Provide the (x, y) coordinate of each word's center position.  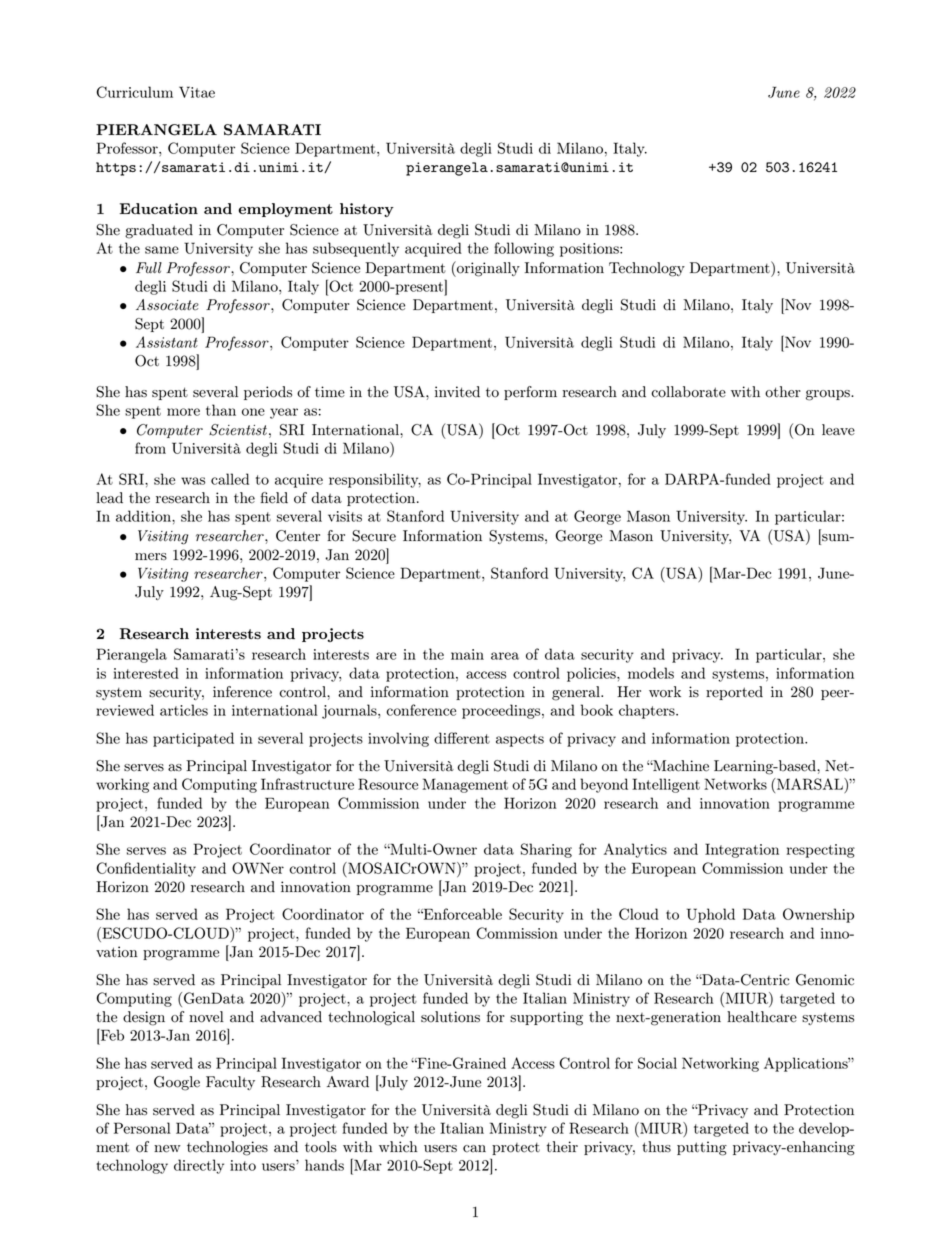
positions (590, 250)
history (367, 210)
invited (457, 392)
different (462, 738)
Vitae (197, 92)
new (167, 1149)
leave (838, 430)
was (193, 481)
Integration (742, 850)
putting (702, 1148)
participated (193, 739)
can (474, 1149)
